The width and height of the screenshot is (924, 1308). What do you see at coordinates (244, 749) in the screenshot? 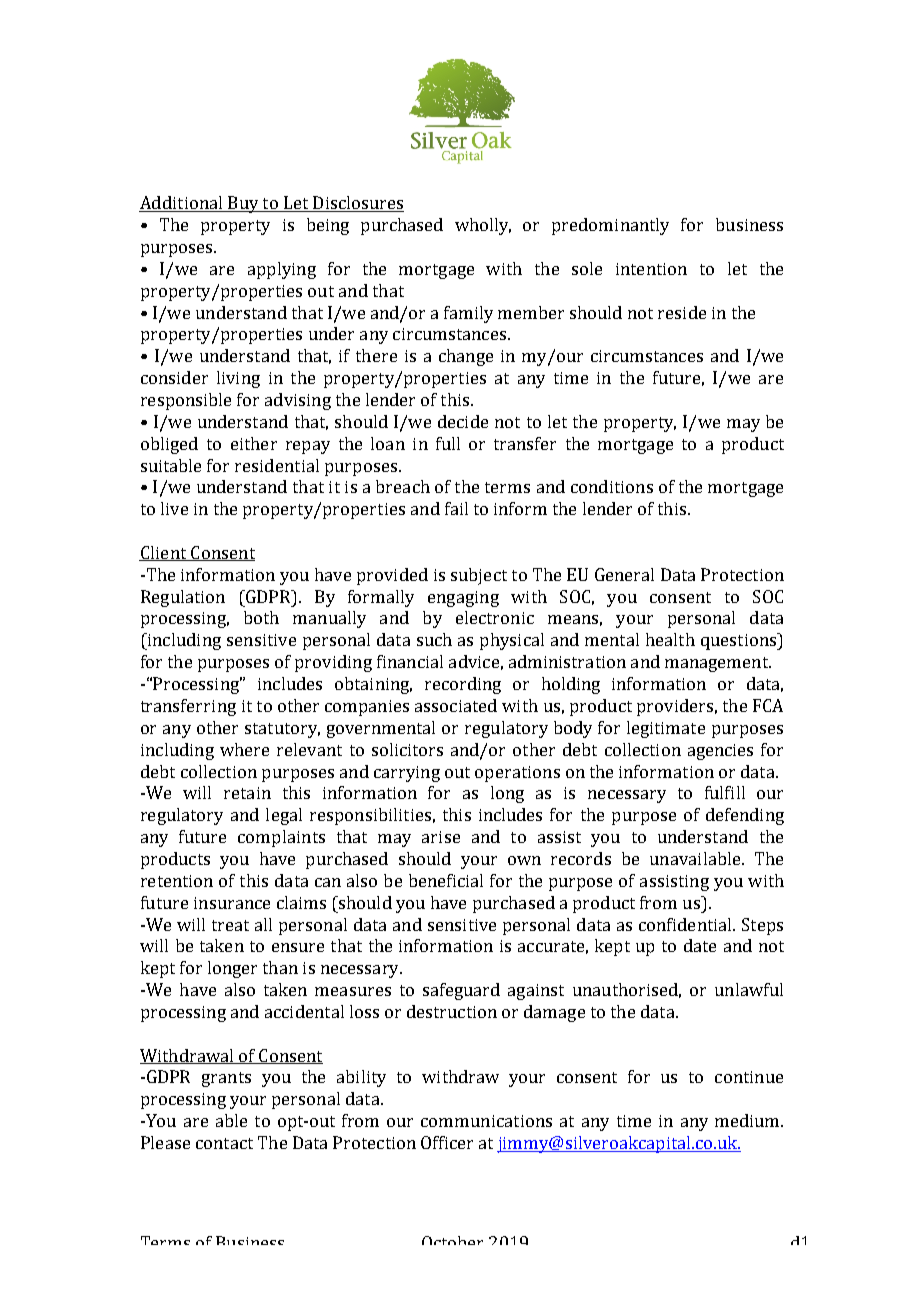
I see `where` at bounding box center [244, 749].
